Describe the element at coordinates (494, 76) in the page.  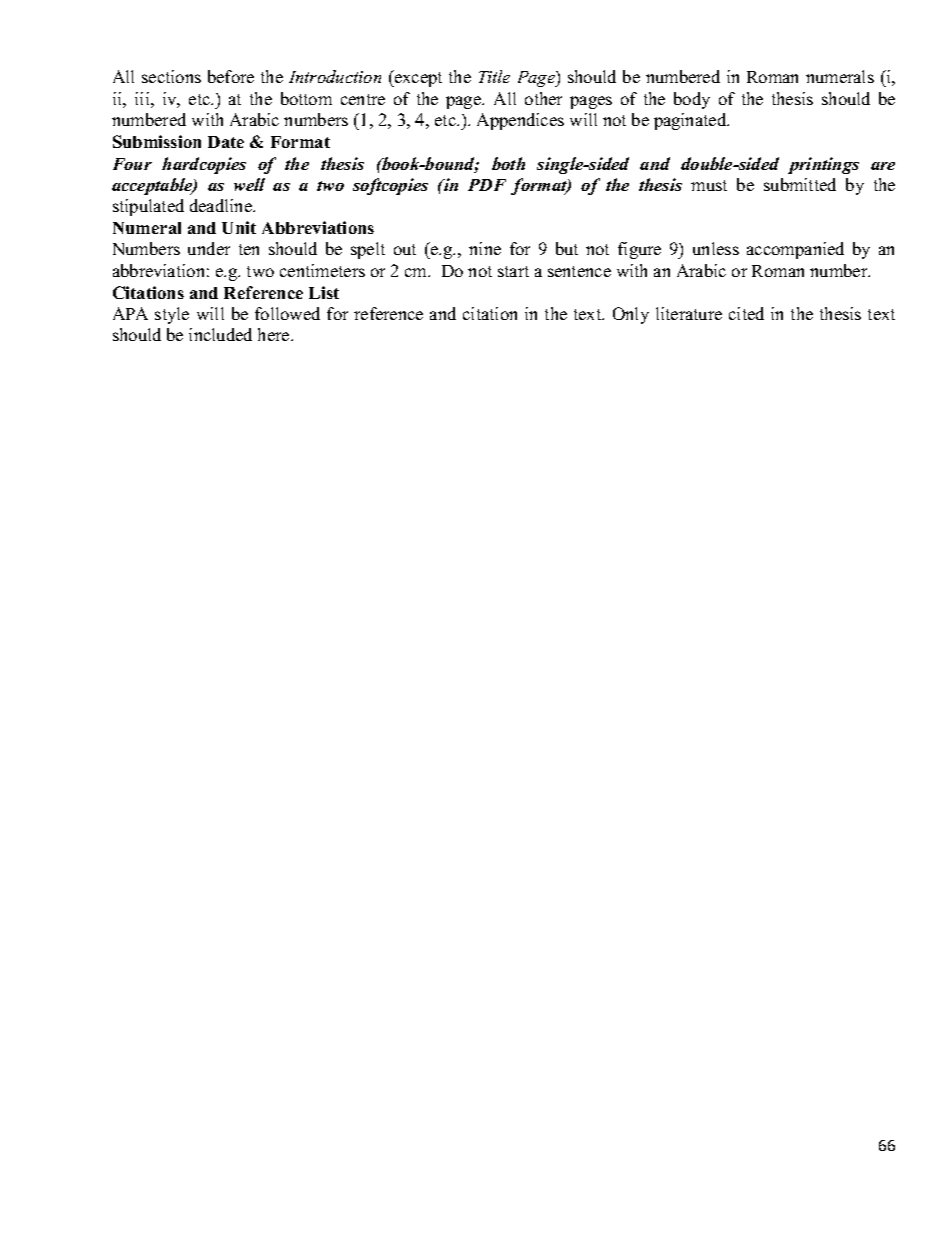
I see `Title` at that location.
